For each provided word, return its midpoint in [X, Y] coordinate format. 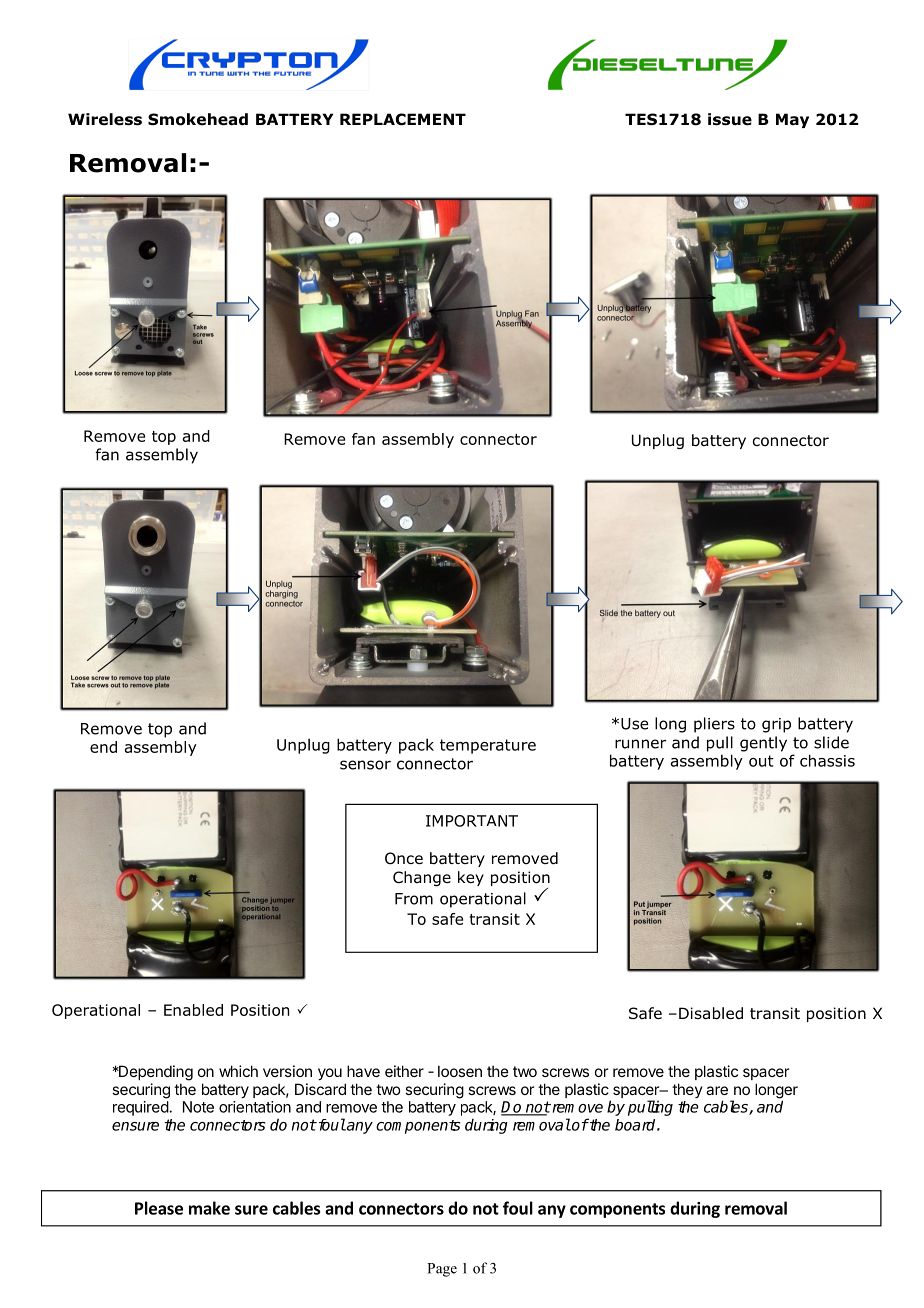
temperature [488, 746]
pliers [714, 725]
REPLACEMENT [403, 119]
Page [442, 1270]
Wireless [105, 119]
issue [730, 119]
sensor [365, 765]
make [209, 1208]
